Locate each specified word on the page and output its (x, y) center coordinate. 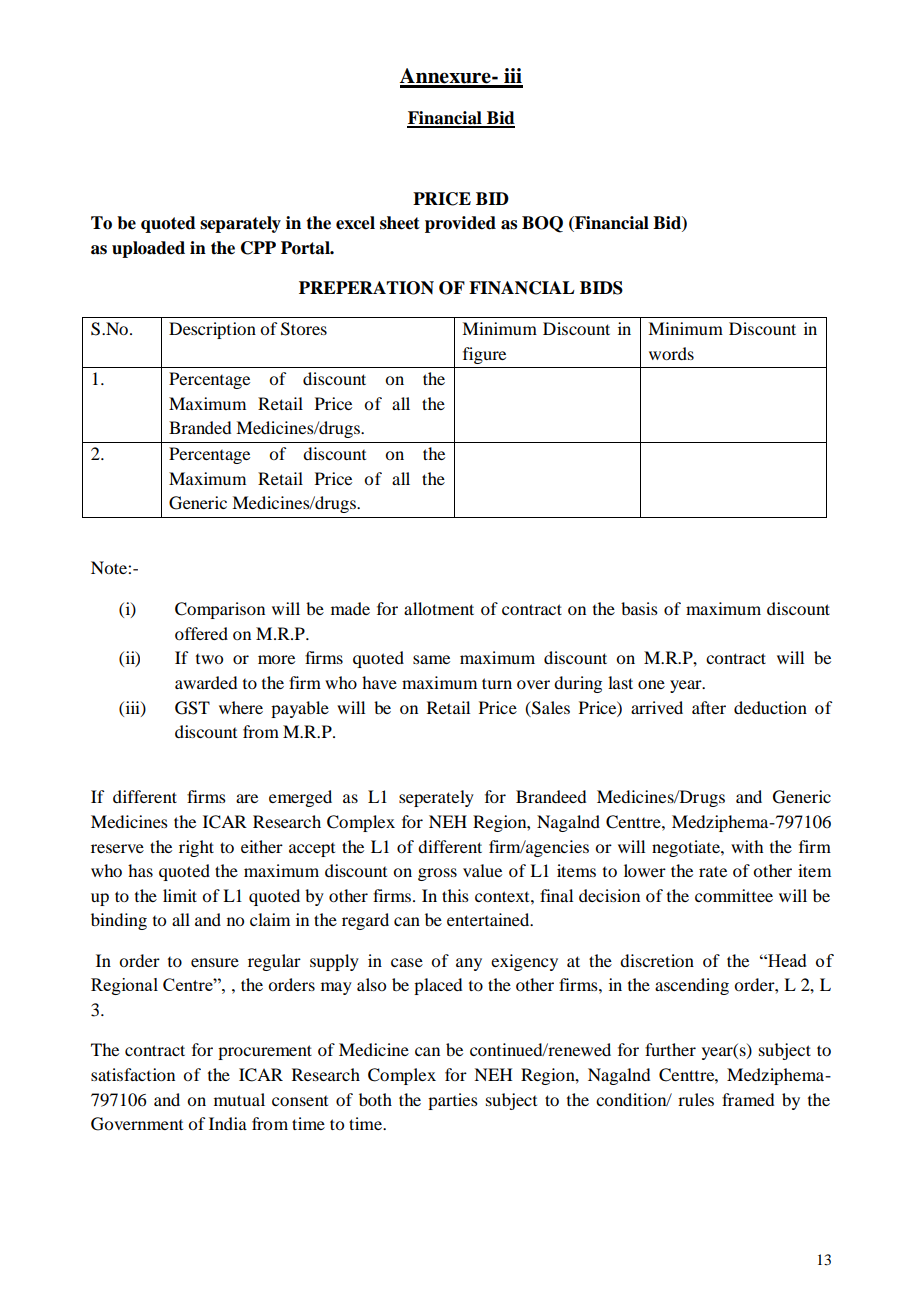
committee (734, 895)
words (671, 353)
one (651, 684)
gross (437, 874)
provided (460, 224)
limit (180, 895)
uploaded (148, 249)
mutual (239, 1099)
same (431, 659)
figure (484, 355)
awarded (206, 682)
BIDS (601, 288)
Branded (200, 427)
